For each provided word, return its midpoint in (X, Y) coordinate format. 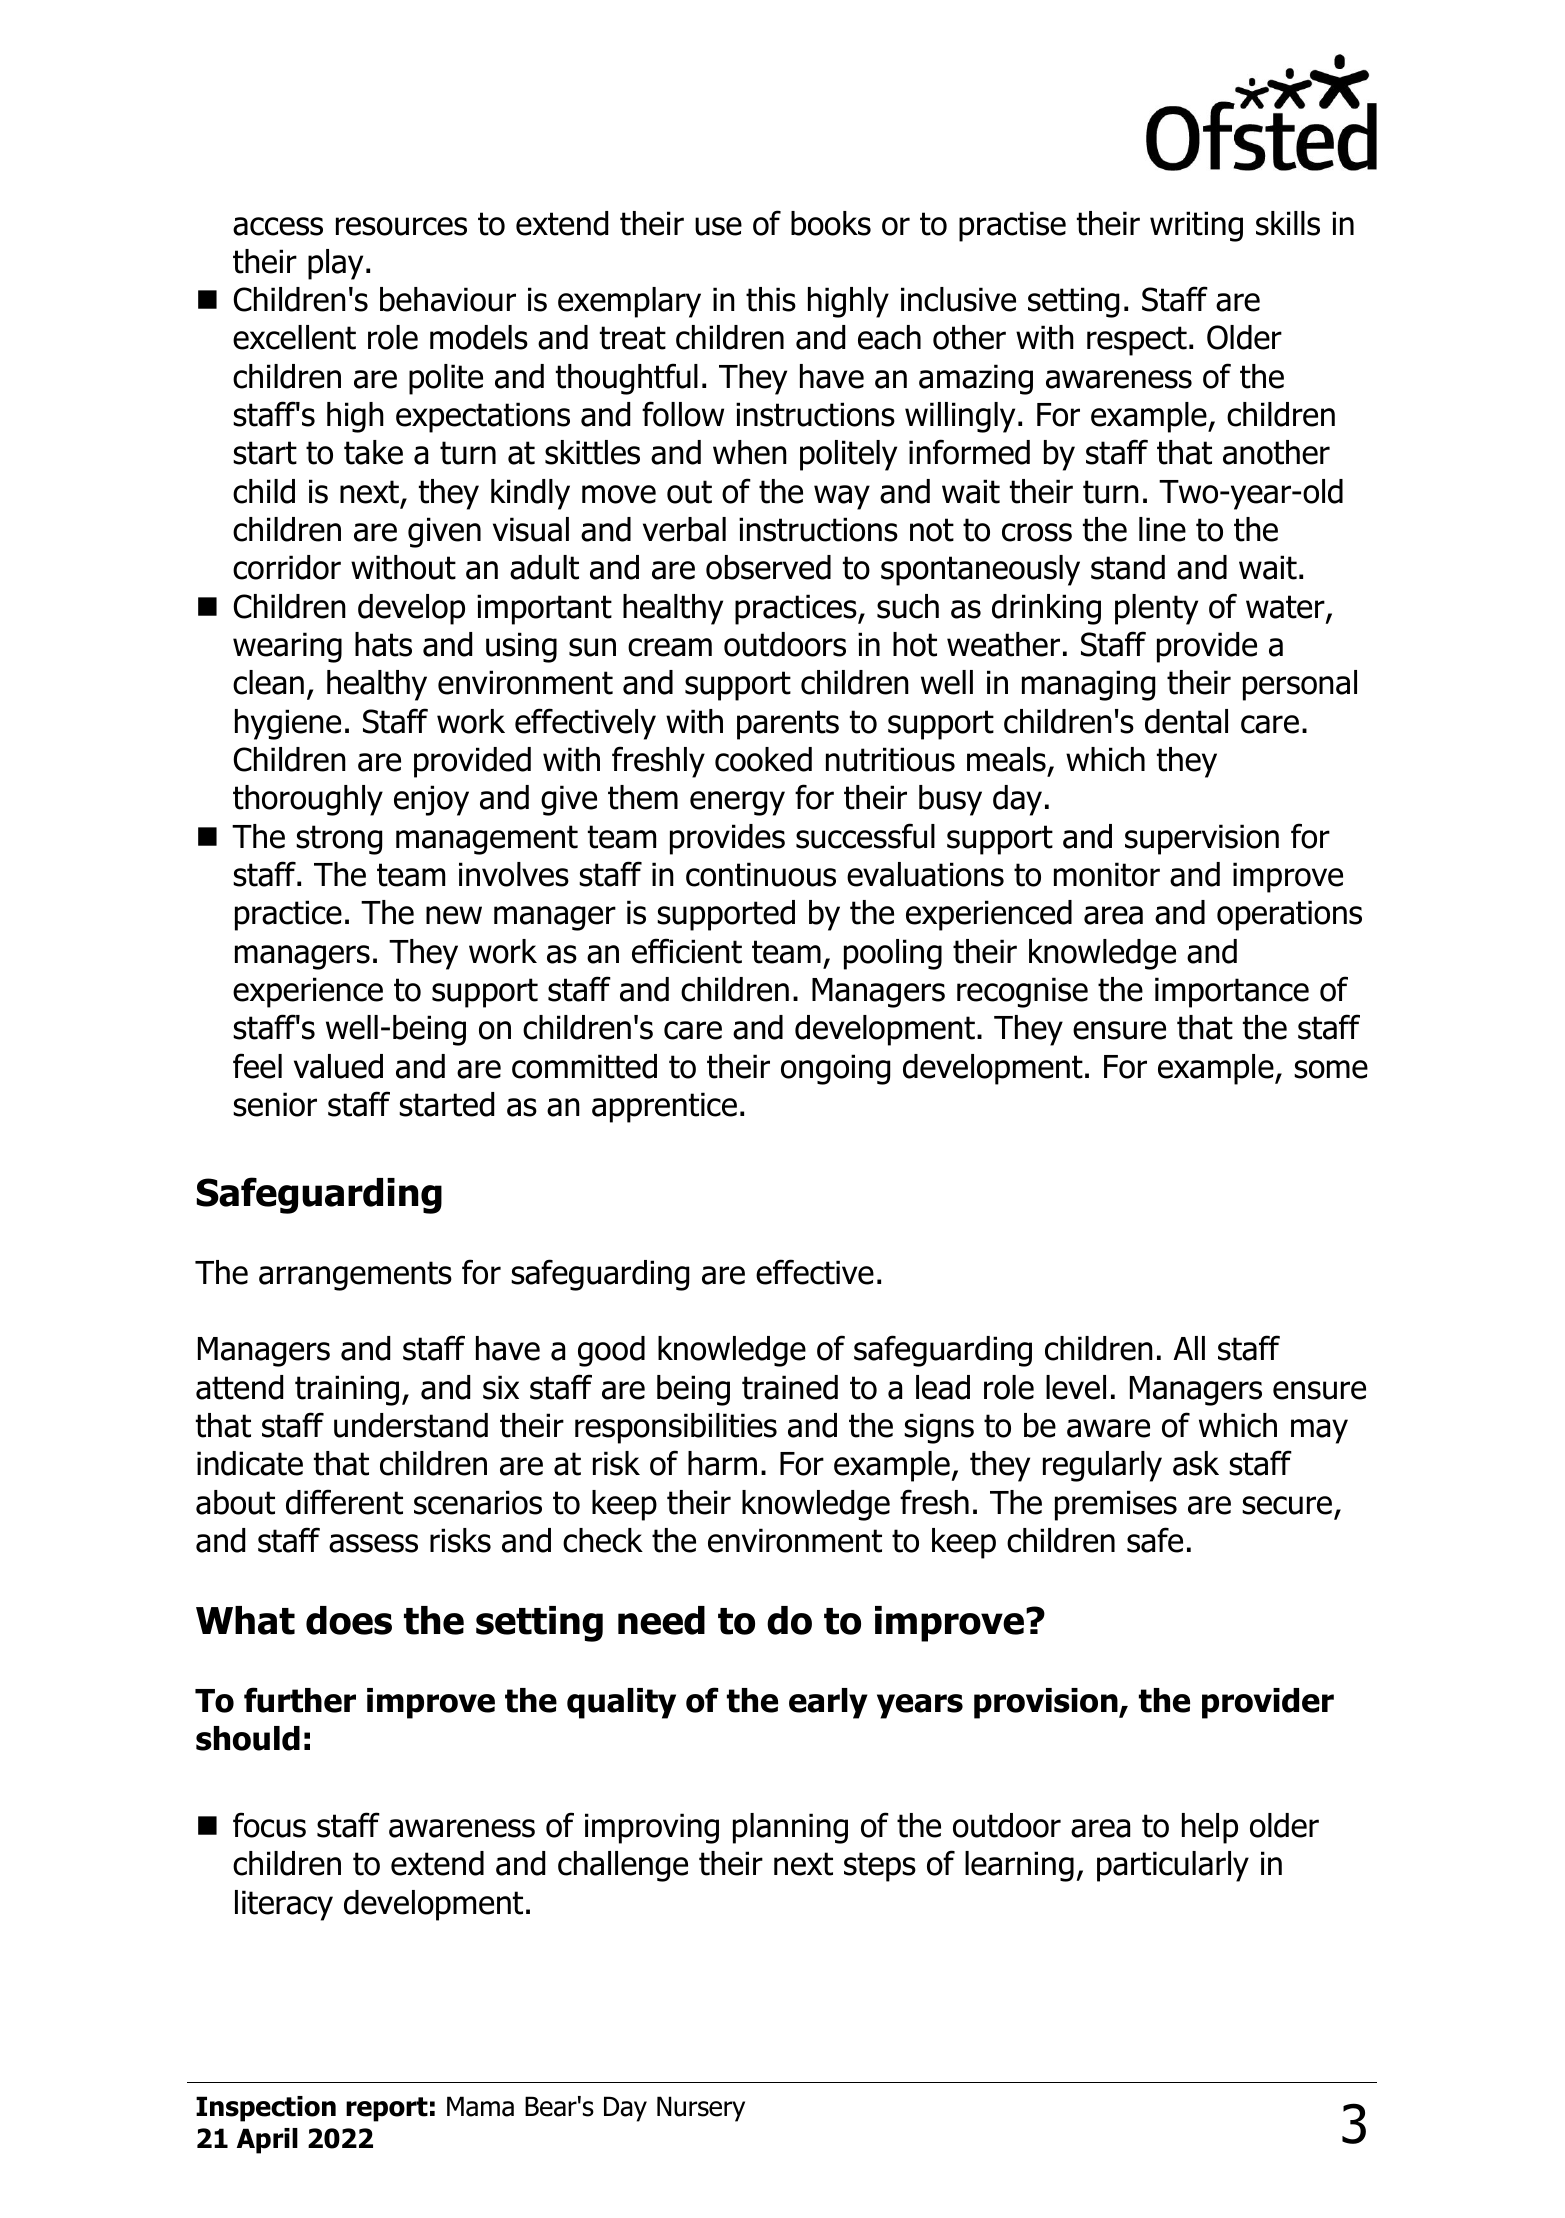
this (771, 299)
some (1331, 1069)
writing (1196, 226)
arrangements (355, 1276)
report (387, 2109)
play (335, 264)
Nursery (701, 2109)
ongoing (835, 1069)
